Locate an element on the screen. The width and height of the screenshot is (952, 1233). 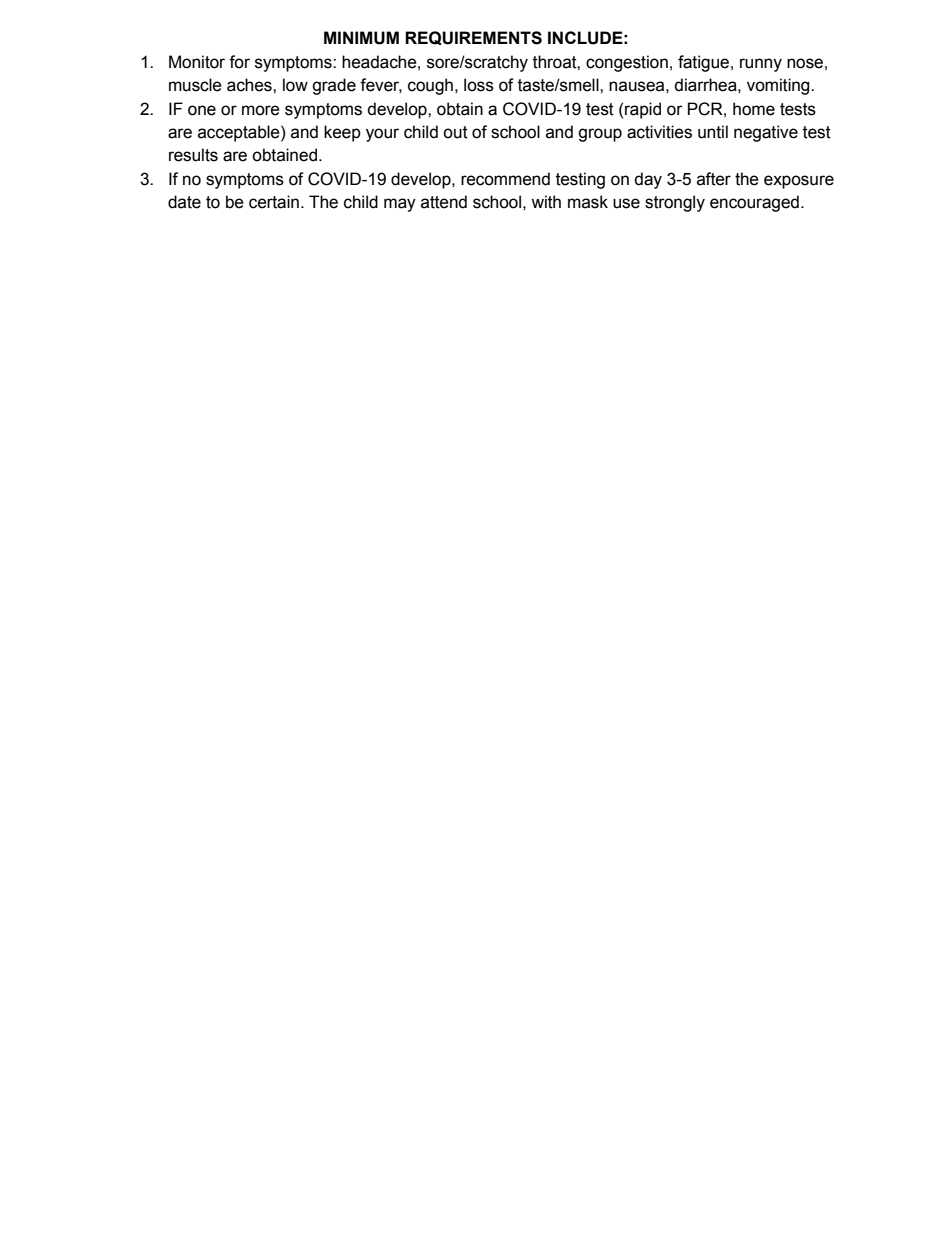
certain is located at coordinates (274, 202).
